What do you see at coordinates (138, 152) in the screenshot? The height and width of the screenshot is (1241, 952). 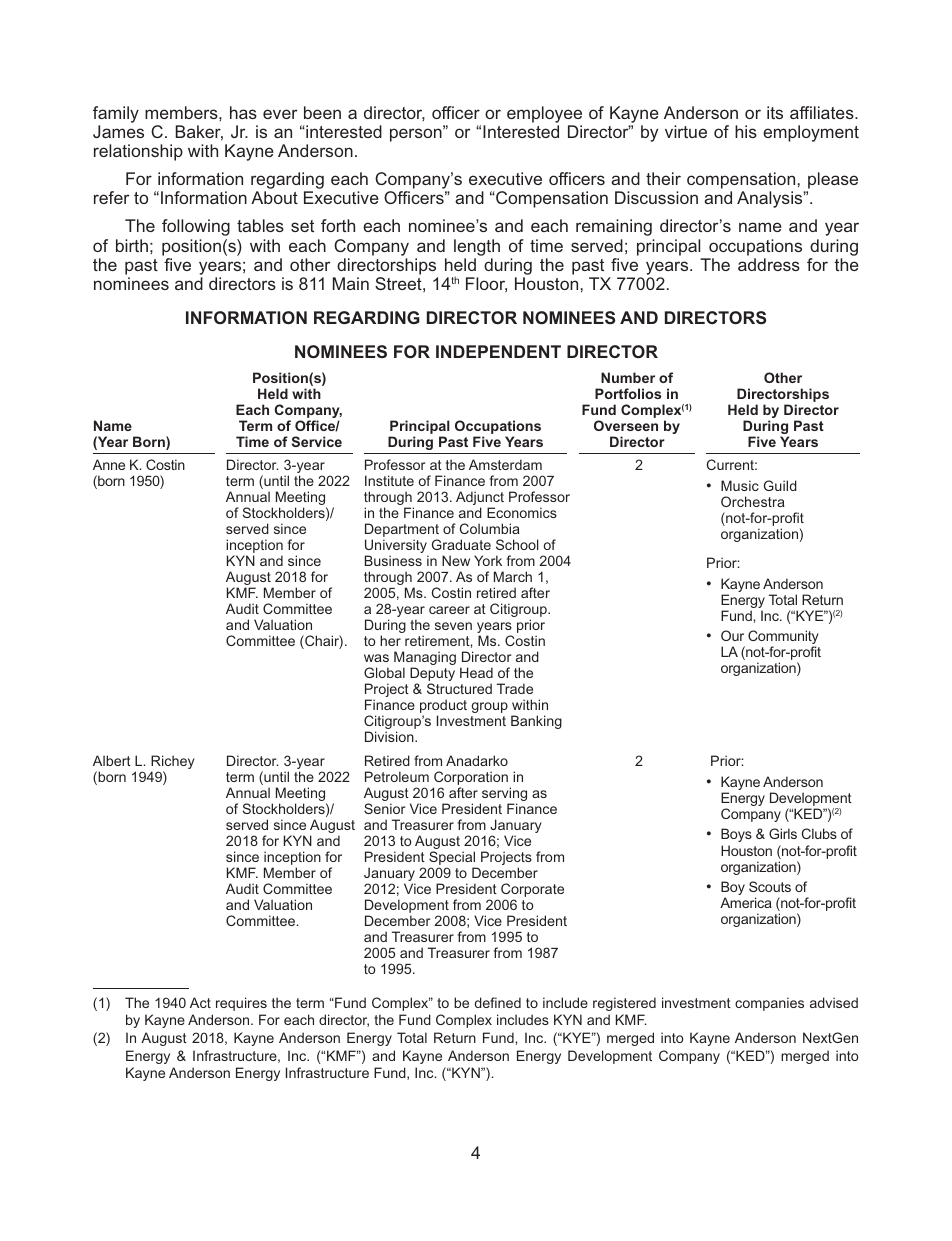 I see `relationship` at bounding box center [138, 152].
